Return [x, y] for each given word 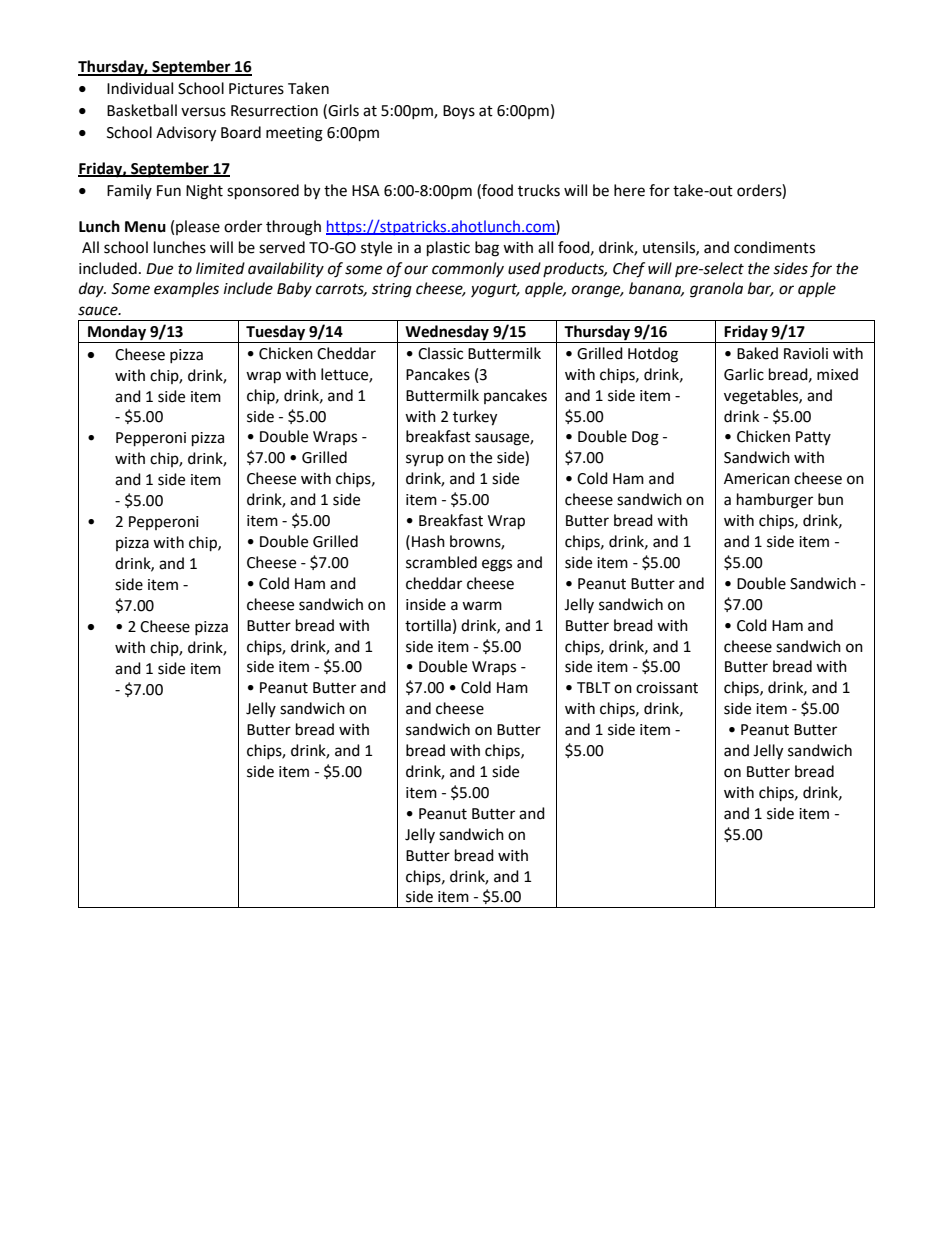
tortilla [428, 625]
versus [203, 112]
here [629, 190]
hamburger [775, 501]
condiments [774, 247]
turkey [475, 418]
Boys [459, 112]
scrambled [441, 562]
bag [487, 249]
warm [482, 606]
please [198, 227]
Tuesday [276, 334]
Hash [428, 541]
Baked [757, 353]
